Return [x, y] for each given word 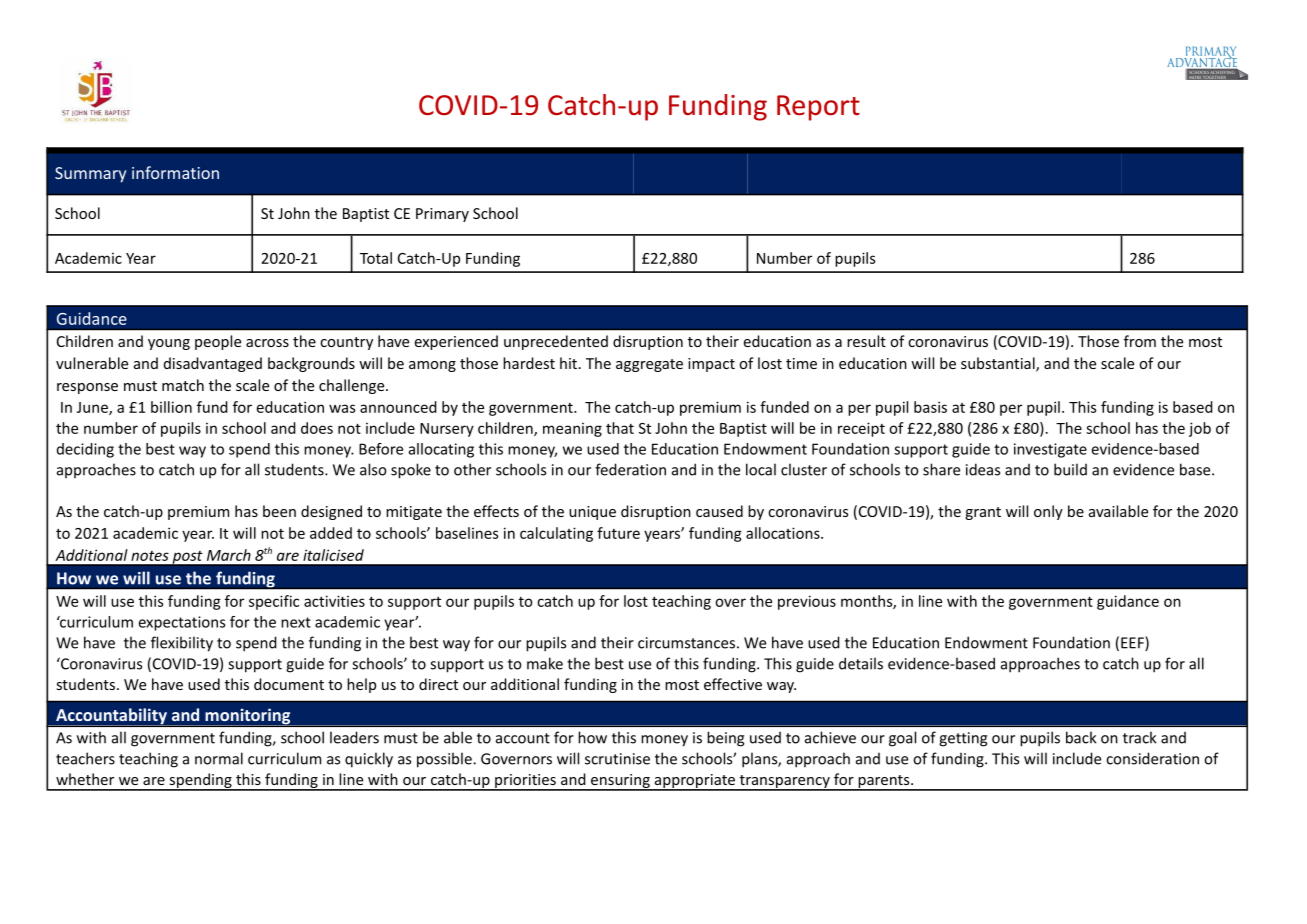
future [618, 533]
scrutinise [617, 759]
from [1140, 341]
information [175, 172]
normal [219, 758]
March [229, 555]
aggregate [649, 365]
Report [818, 108]
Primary [442, 215]
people [218, 342]
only [1048, 512]
